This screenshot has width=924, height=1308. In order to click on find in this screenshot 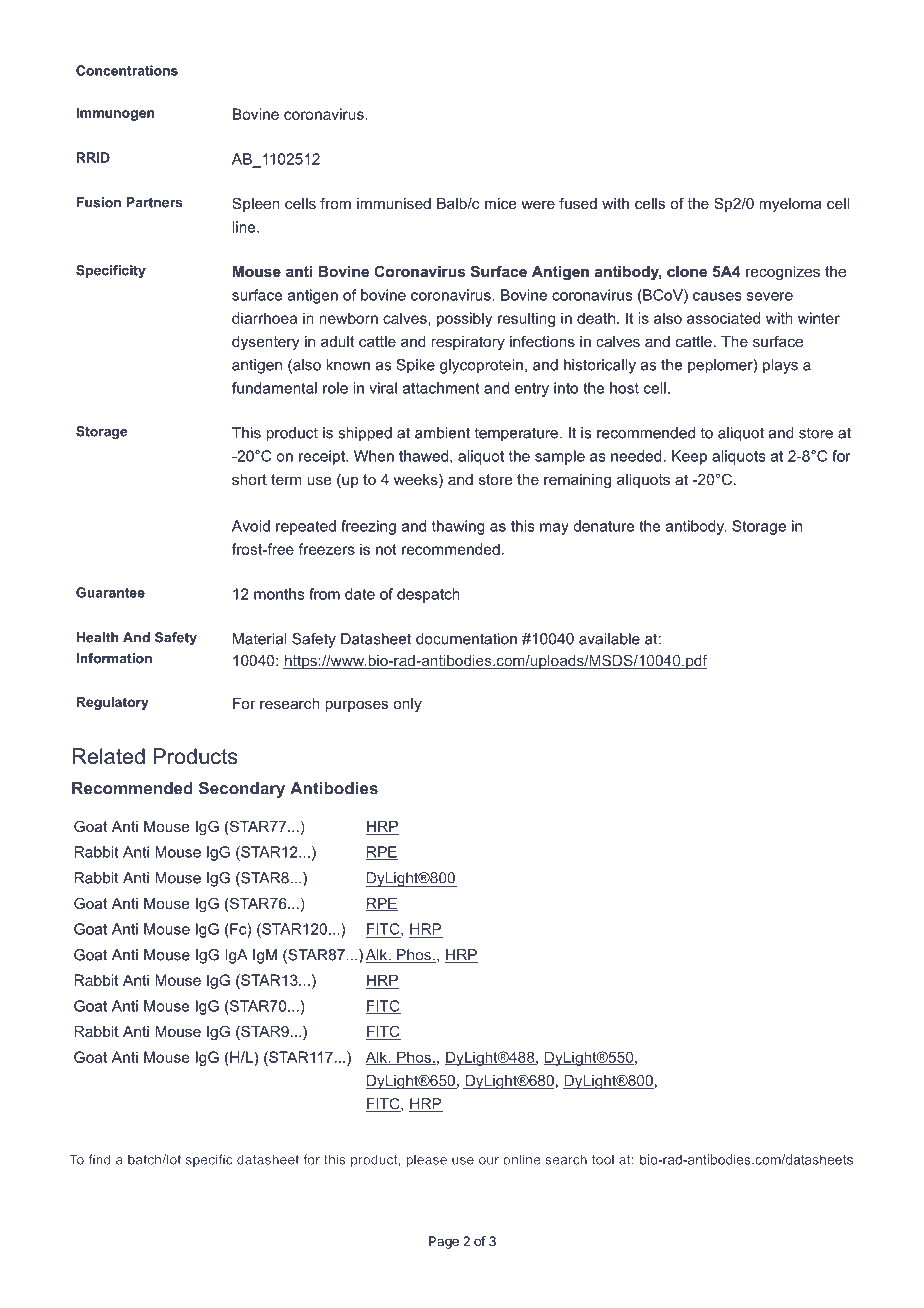, I will do `click(99, 1159)`.
